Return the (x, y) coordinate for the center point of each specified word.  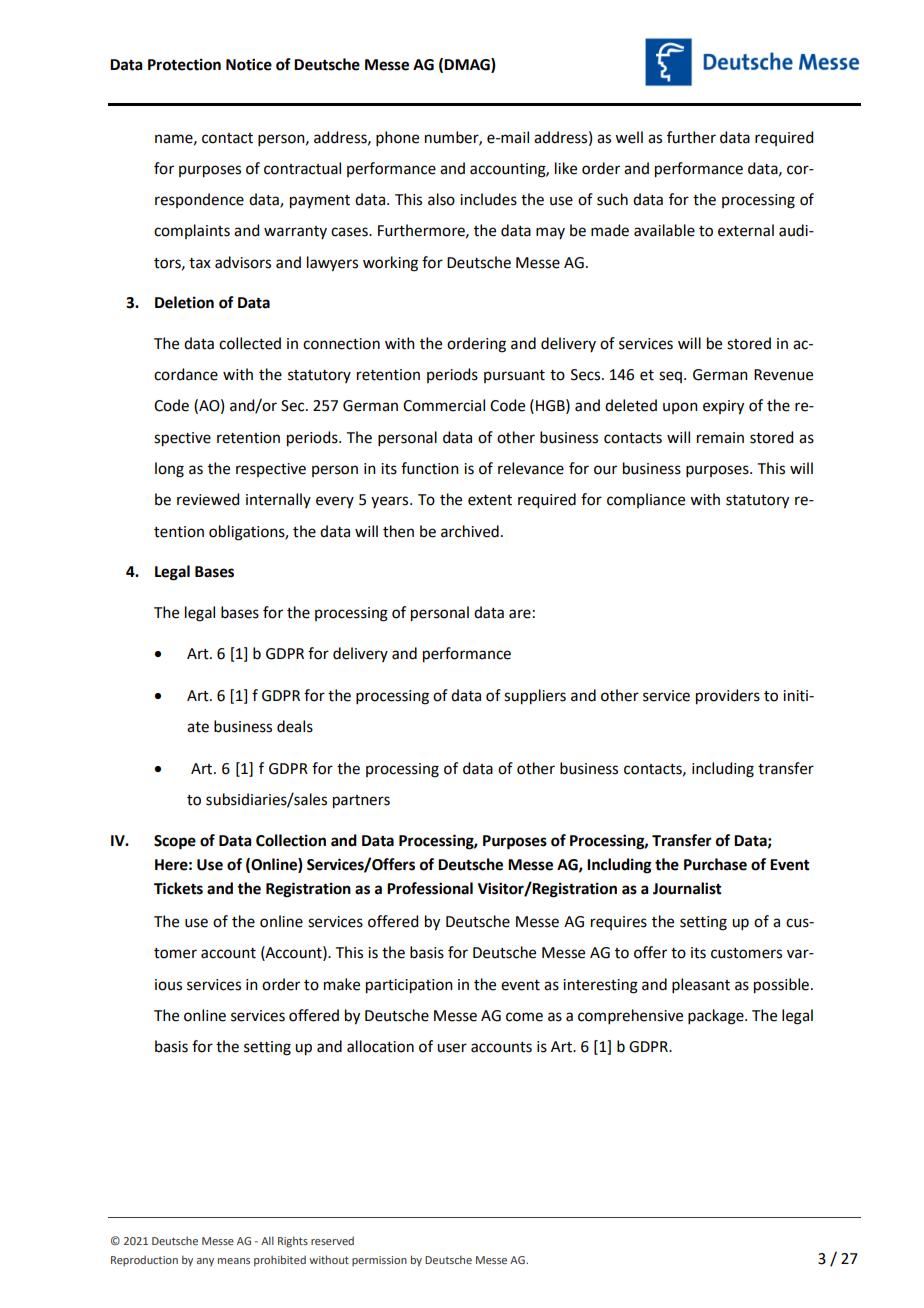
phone (397, 138)
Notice (249, 64)
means (234, 1261)
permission (379, 1261)
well (629, 137)
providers (728, 697)
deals (295, 726)
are (520, 614)
